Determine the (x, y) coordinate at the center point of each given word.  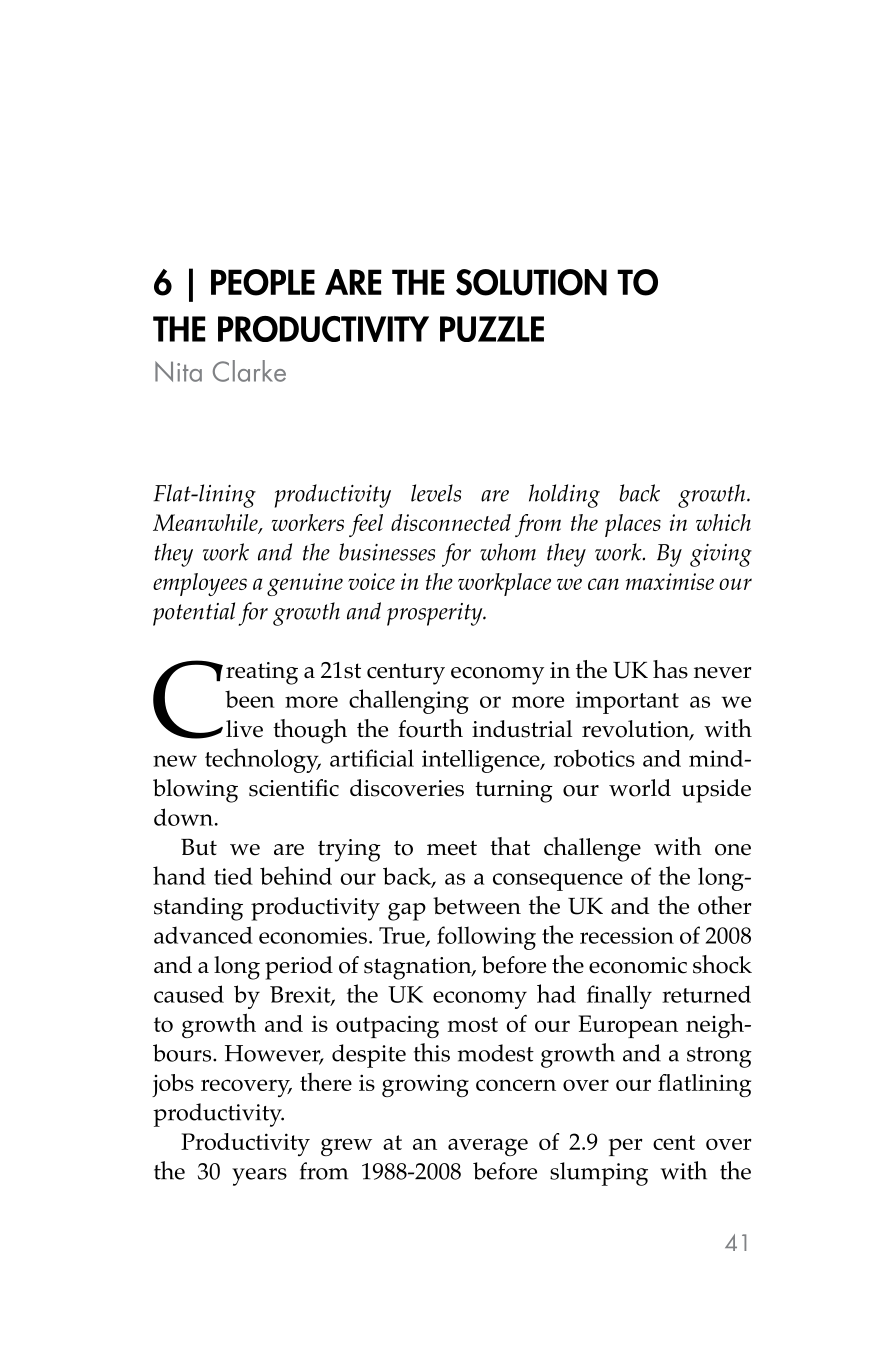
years (259, 1177)
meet (452, 848)
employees (200, 584)
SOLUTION (531, 282)
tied (233, 876)
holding (564, 496)
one (733, 850)
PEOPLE (263, 282)
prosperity (436, 614)
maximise (670, 581)
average (488, 1147)
